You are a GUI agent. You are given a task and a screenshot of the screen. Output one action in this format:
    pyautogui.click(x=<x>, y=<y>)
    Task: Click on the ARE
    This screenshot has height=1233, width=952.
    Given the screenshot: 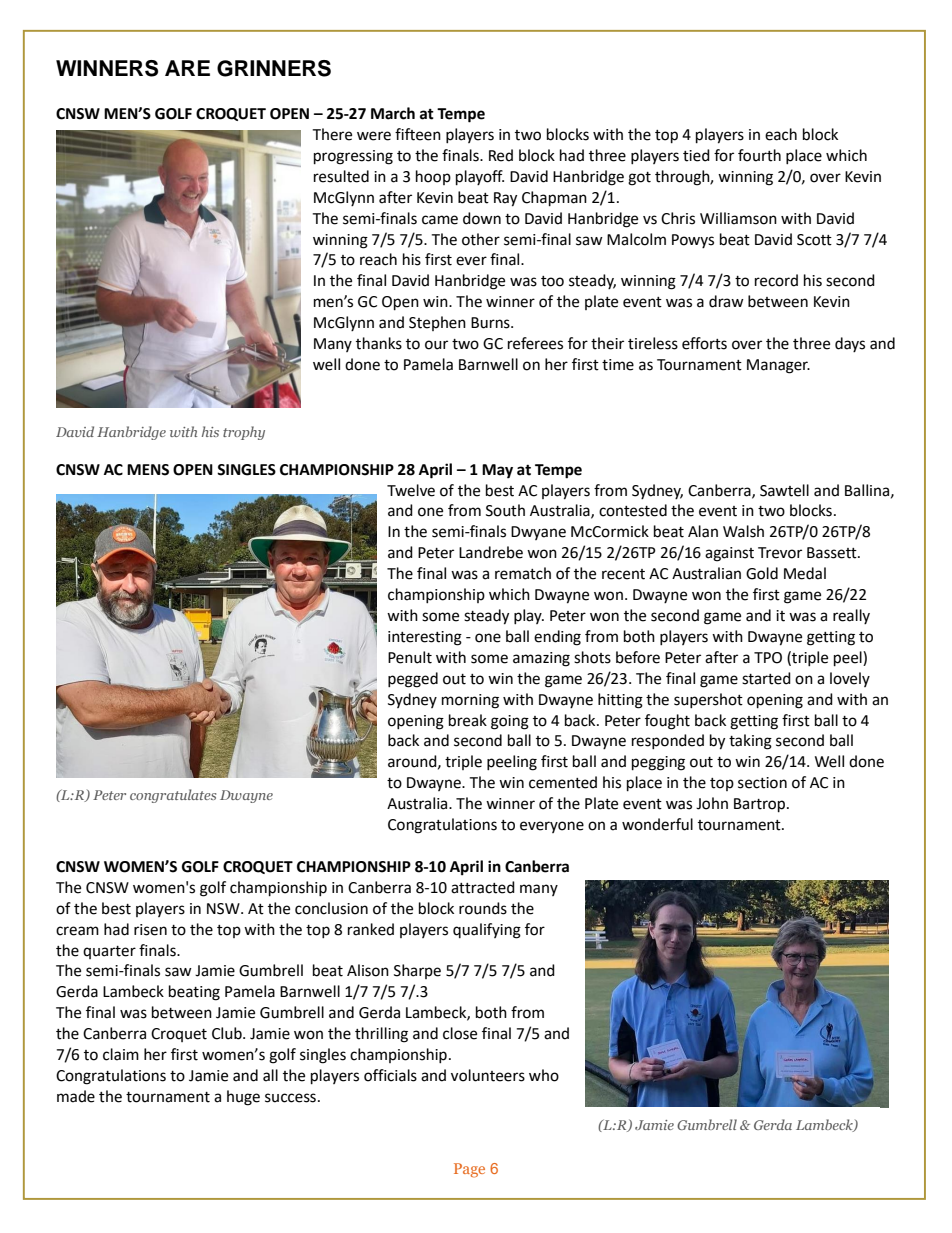 What is the action you would take?
    pyautogui.click(x=187, y=68)
